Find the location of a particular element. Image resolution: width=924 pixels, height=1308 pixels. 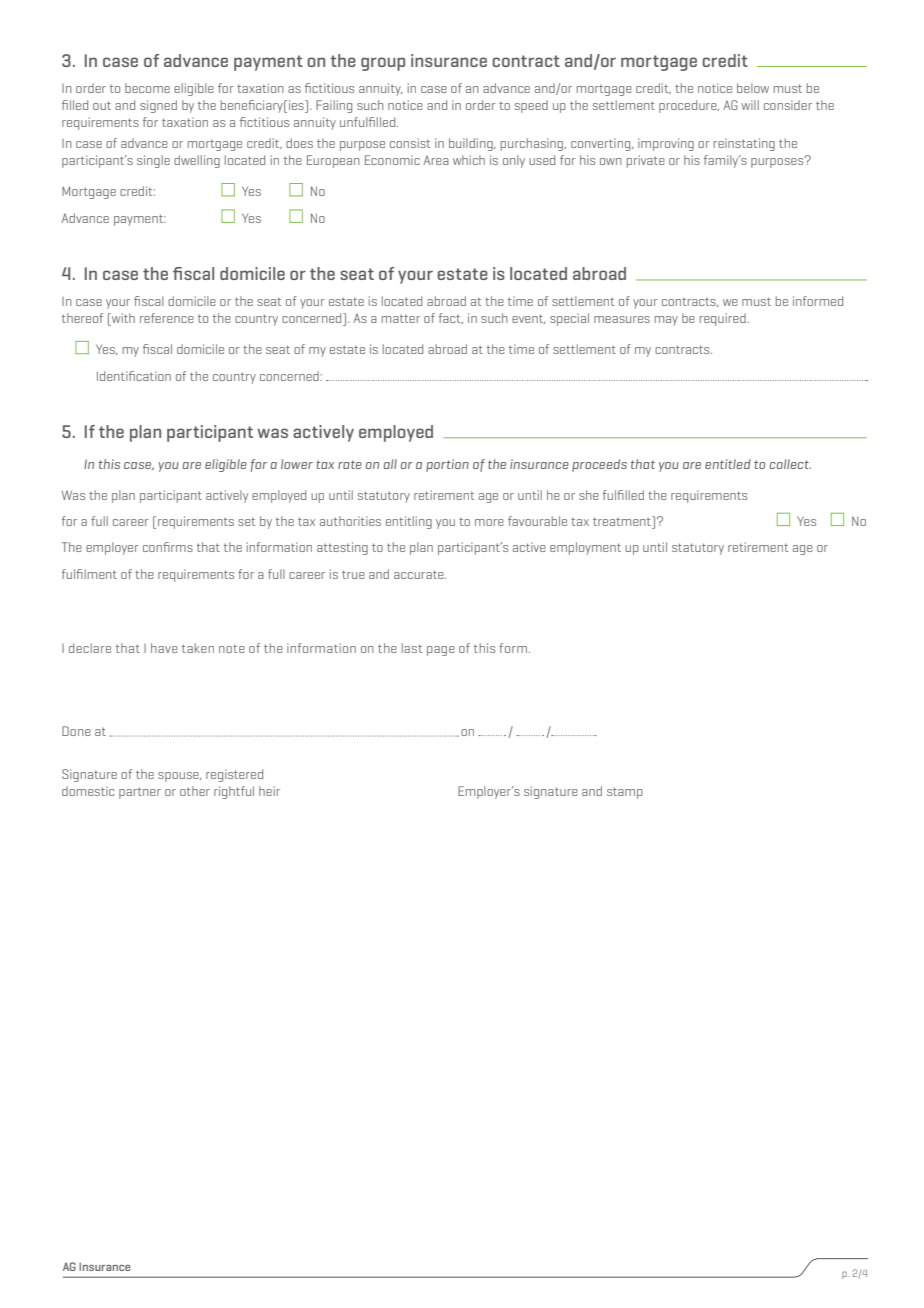

confirms is located at coordinates (168, 547).
